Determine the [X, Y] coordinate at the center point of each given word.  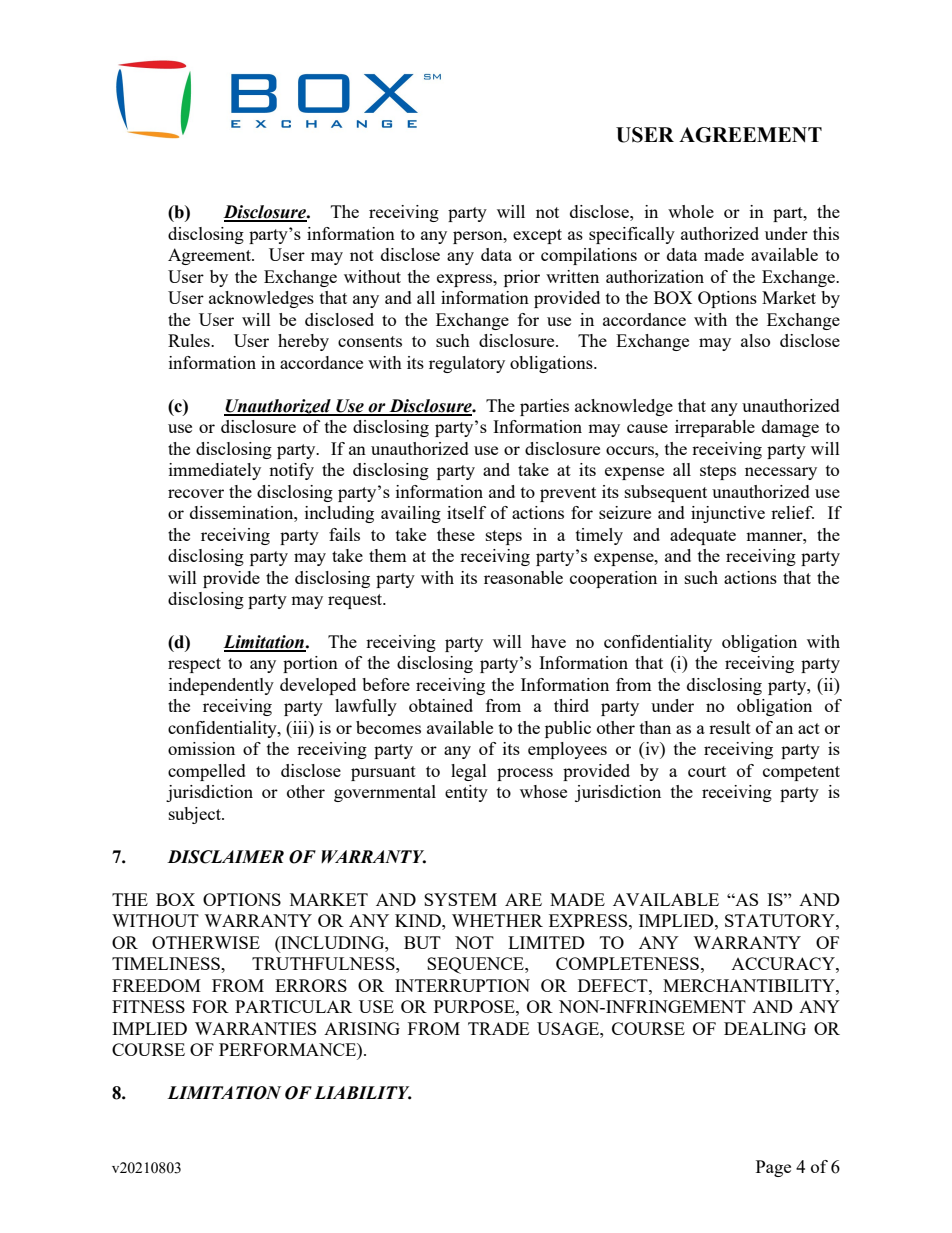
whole [691, 211]
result [730, 727]
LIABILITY [363, 1093]
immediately [215, 471]
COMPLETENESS [627, 963]
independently [221, 686]
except [537, 236]
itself [466, 512]
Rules [190, 340]
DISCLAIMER [225, 857]
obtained [441, 705]
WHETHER [497, 920]
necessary [781, 473]
